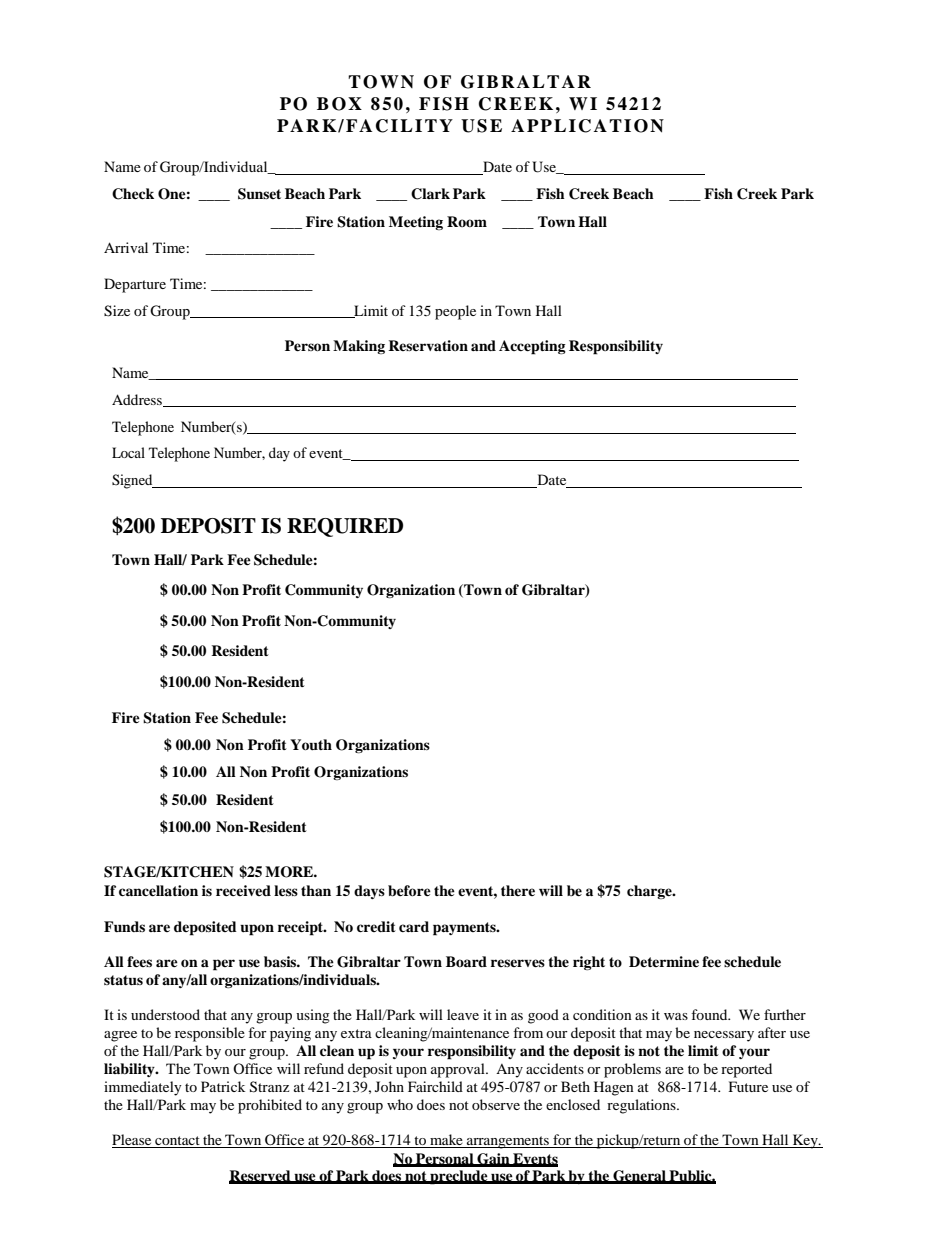  Describe the element at coordinates (642, 1106) in the document. I see `regulations` at that location.
